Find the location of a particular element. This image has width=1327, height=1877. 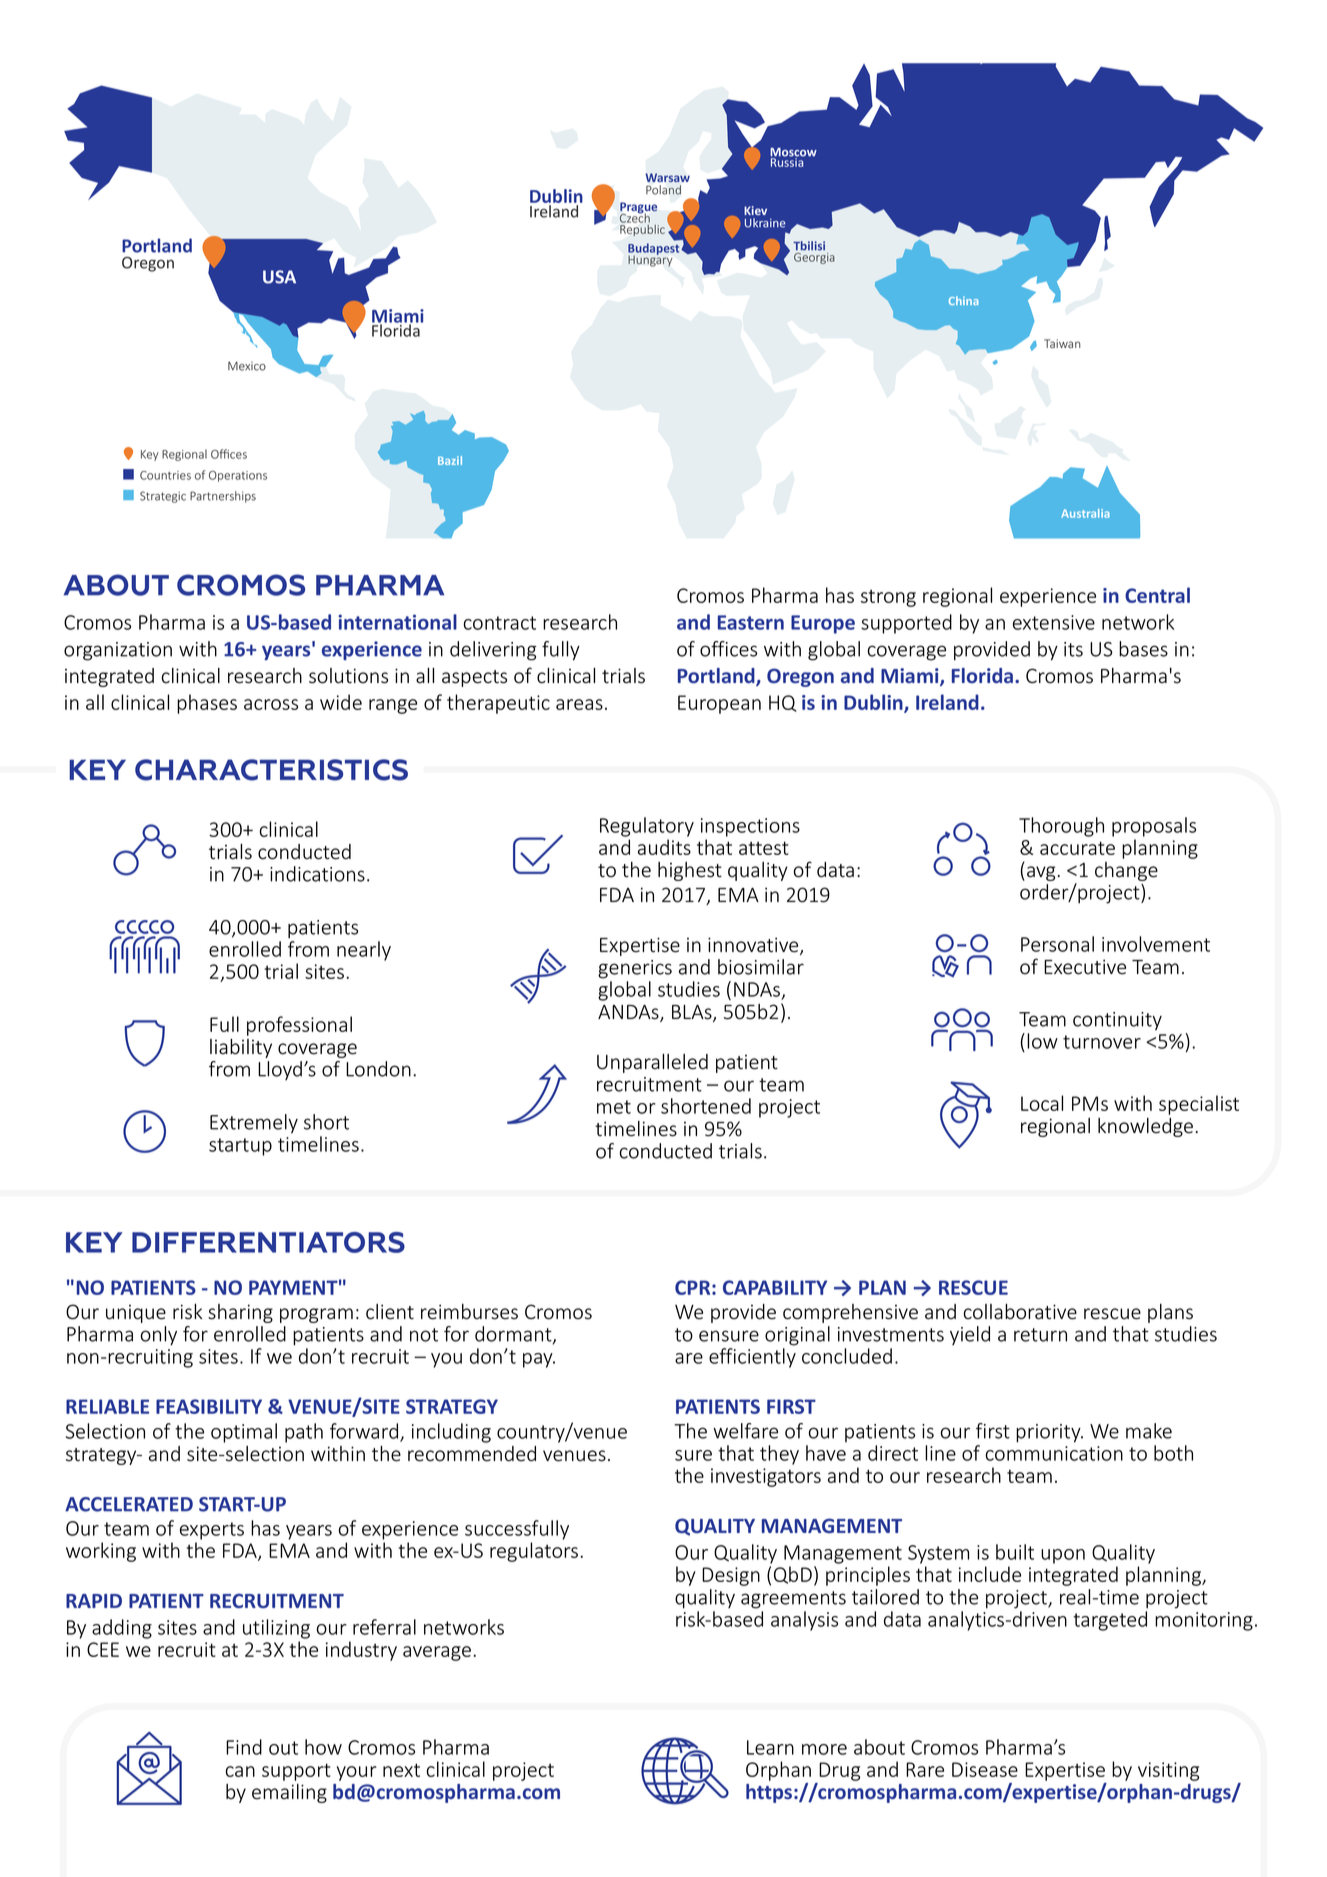

CAPABILITY is located at coordinates (775, 1287).
